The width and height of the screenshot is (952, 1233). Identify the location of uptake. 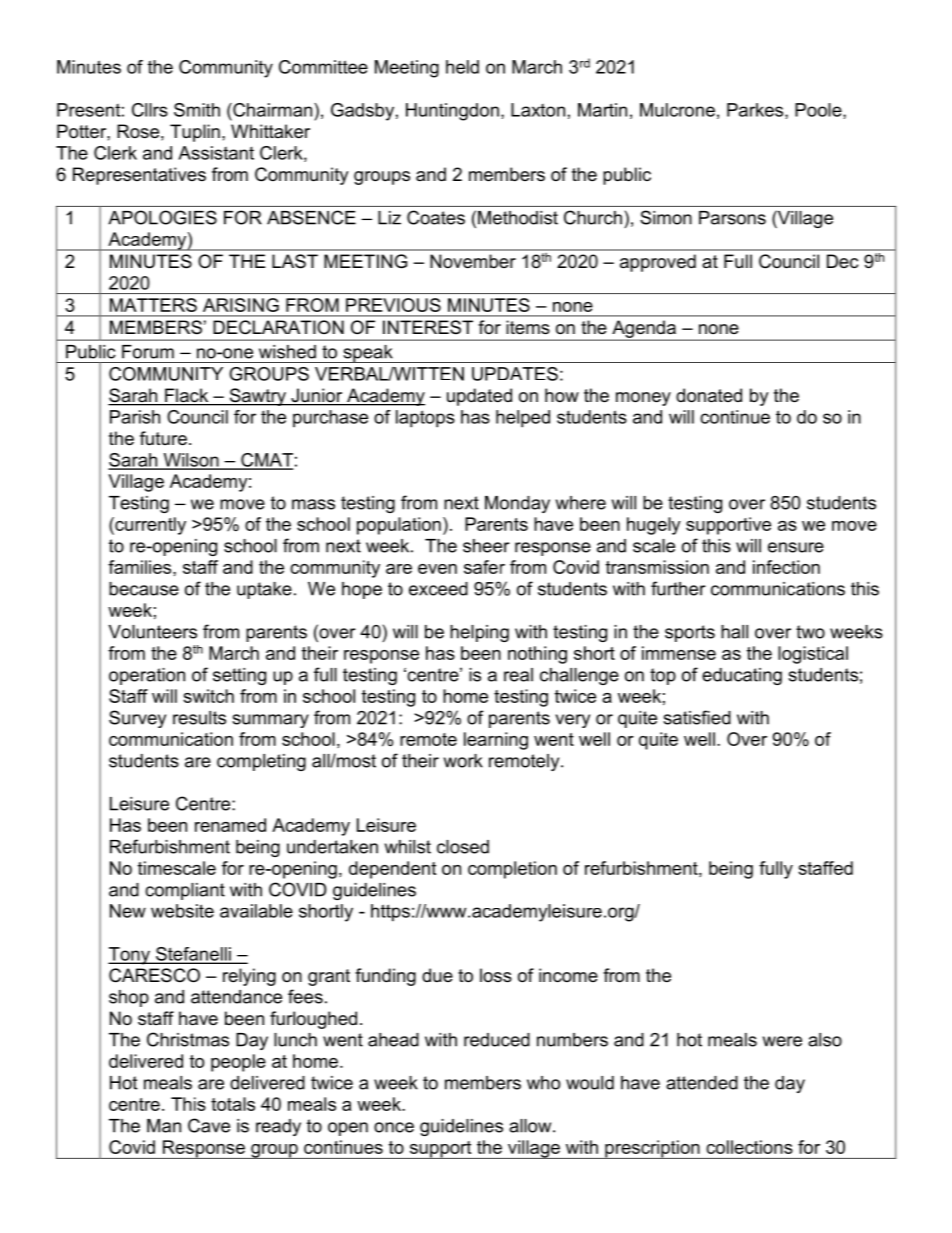
(264, 590).
